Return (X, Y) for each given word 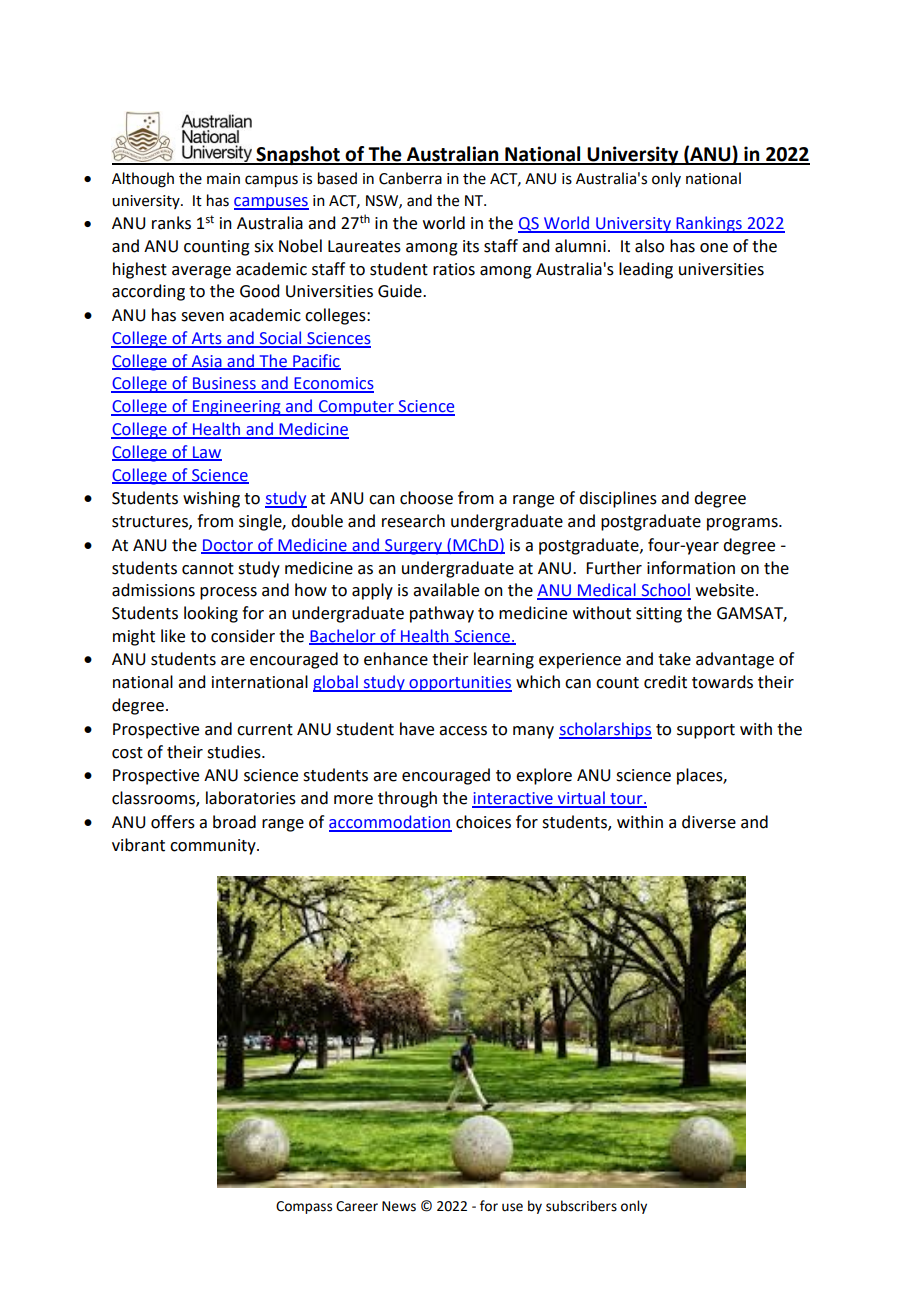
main (223, 179)
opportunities (459, 684)
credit (665, 682)
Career (357, 1206)
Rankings (709, 224)
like (173, 636)
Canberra (410, 178)
